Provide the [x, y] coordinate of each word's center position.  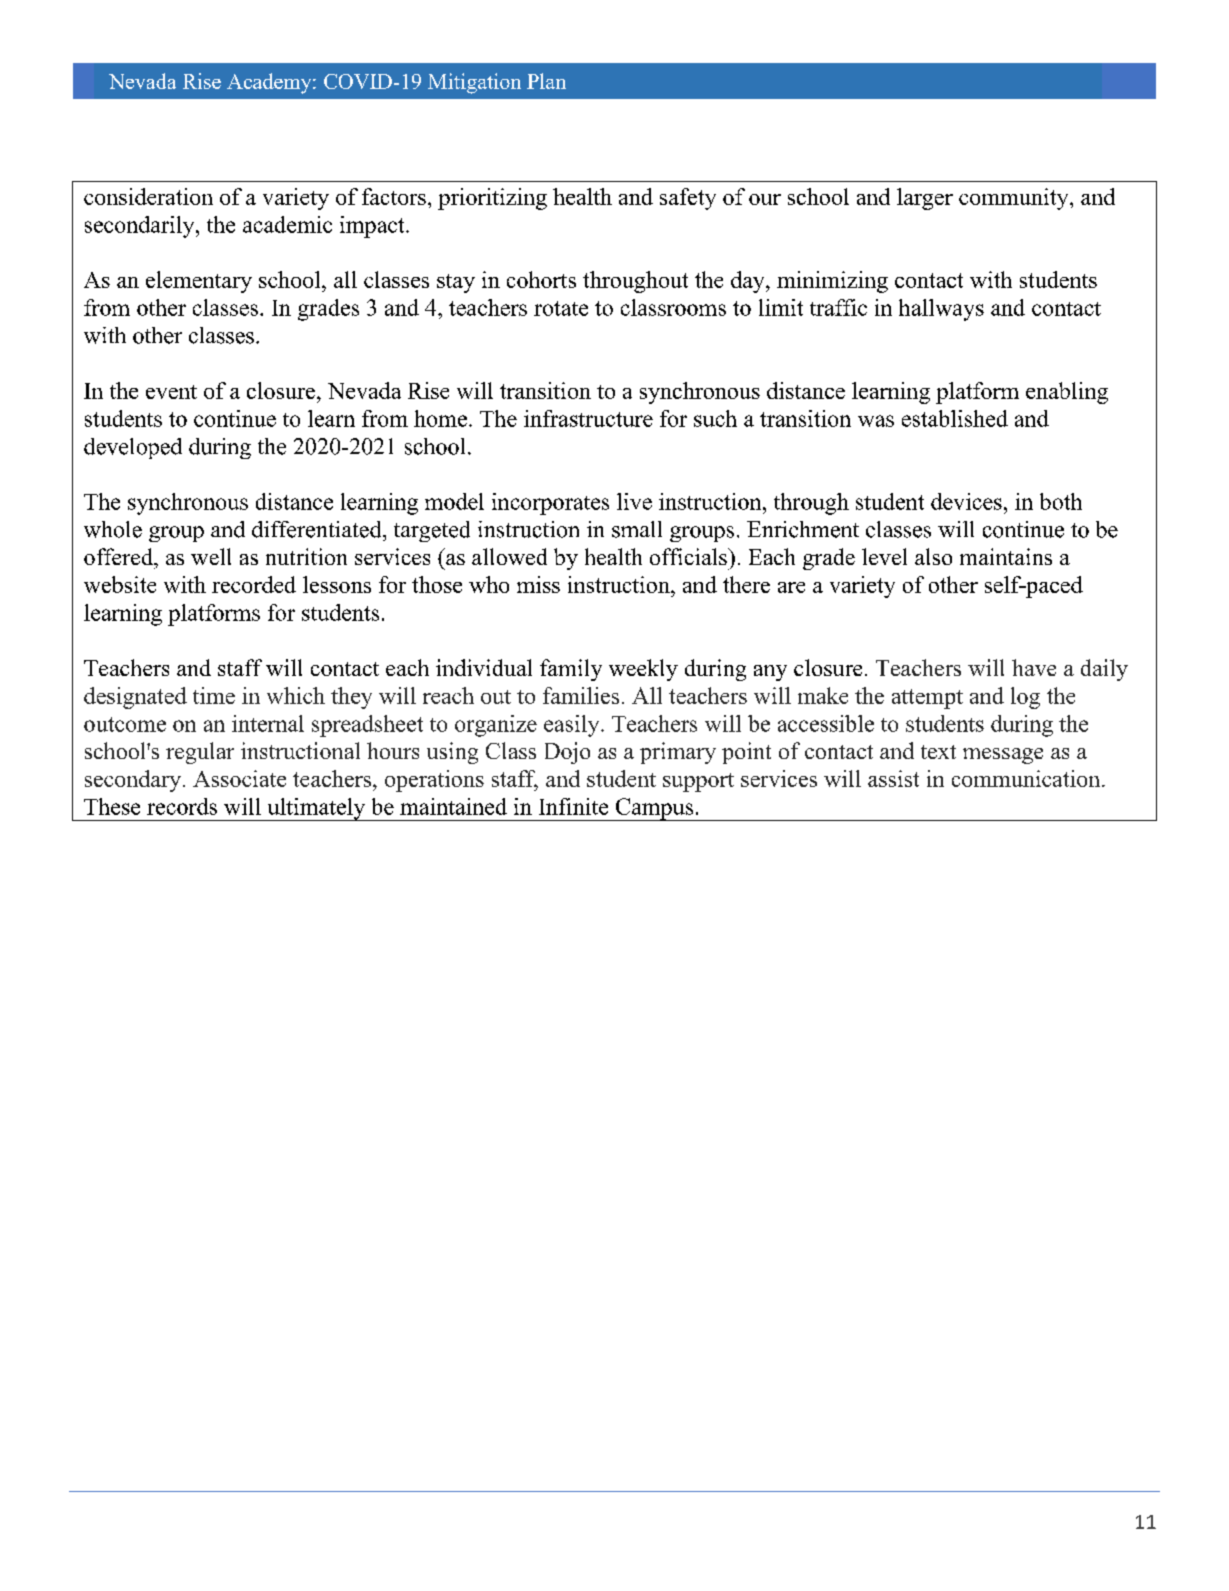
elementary [199, 282]
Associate [239, 778]
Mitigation [474, 83]
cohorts [541, 279]
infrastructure [588, 418]
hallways [941, 310]
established [955, 418]
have [1034, 667]
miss [538, 584]
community [1015, 199]
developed [133, 448]
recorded [254, 584]
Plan [546, 81]
